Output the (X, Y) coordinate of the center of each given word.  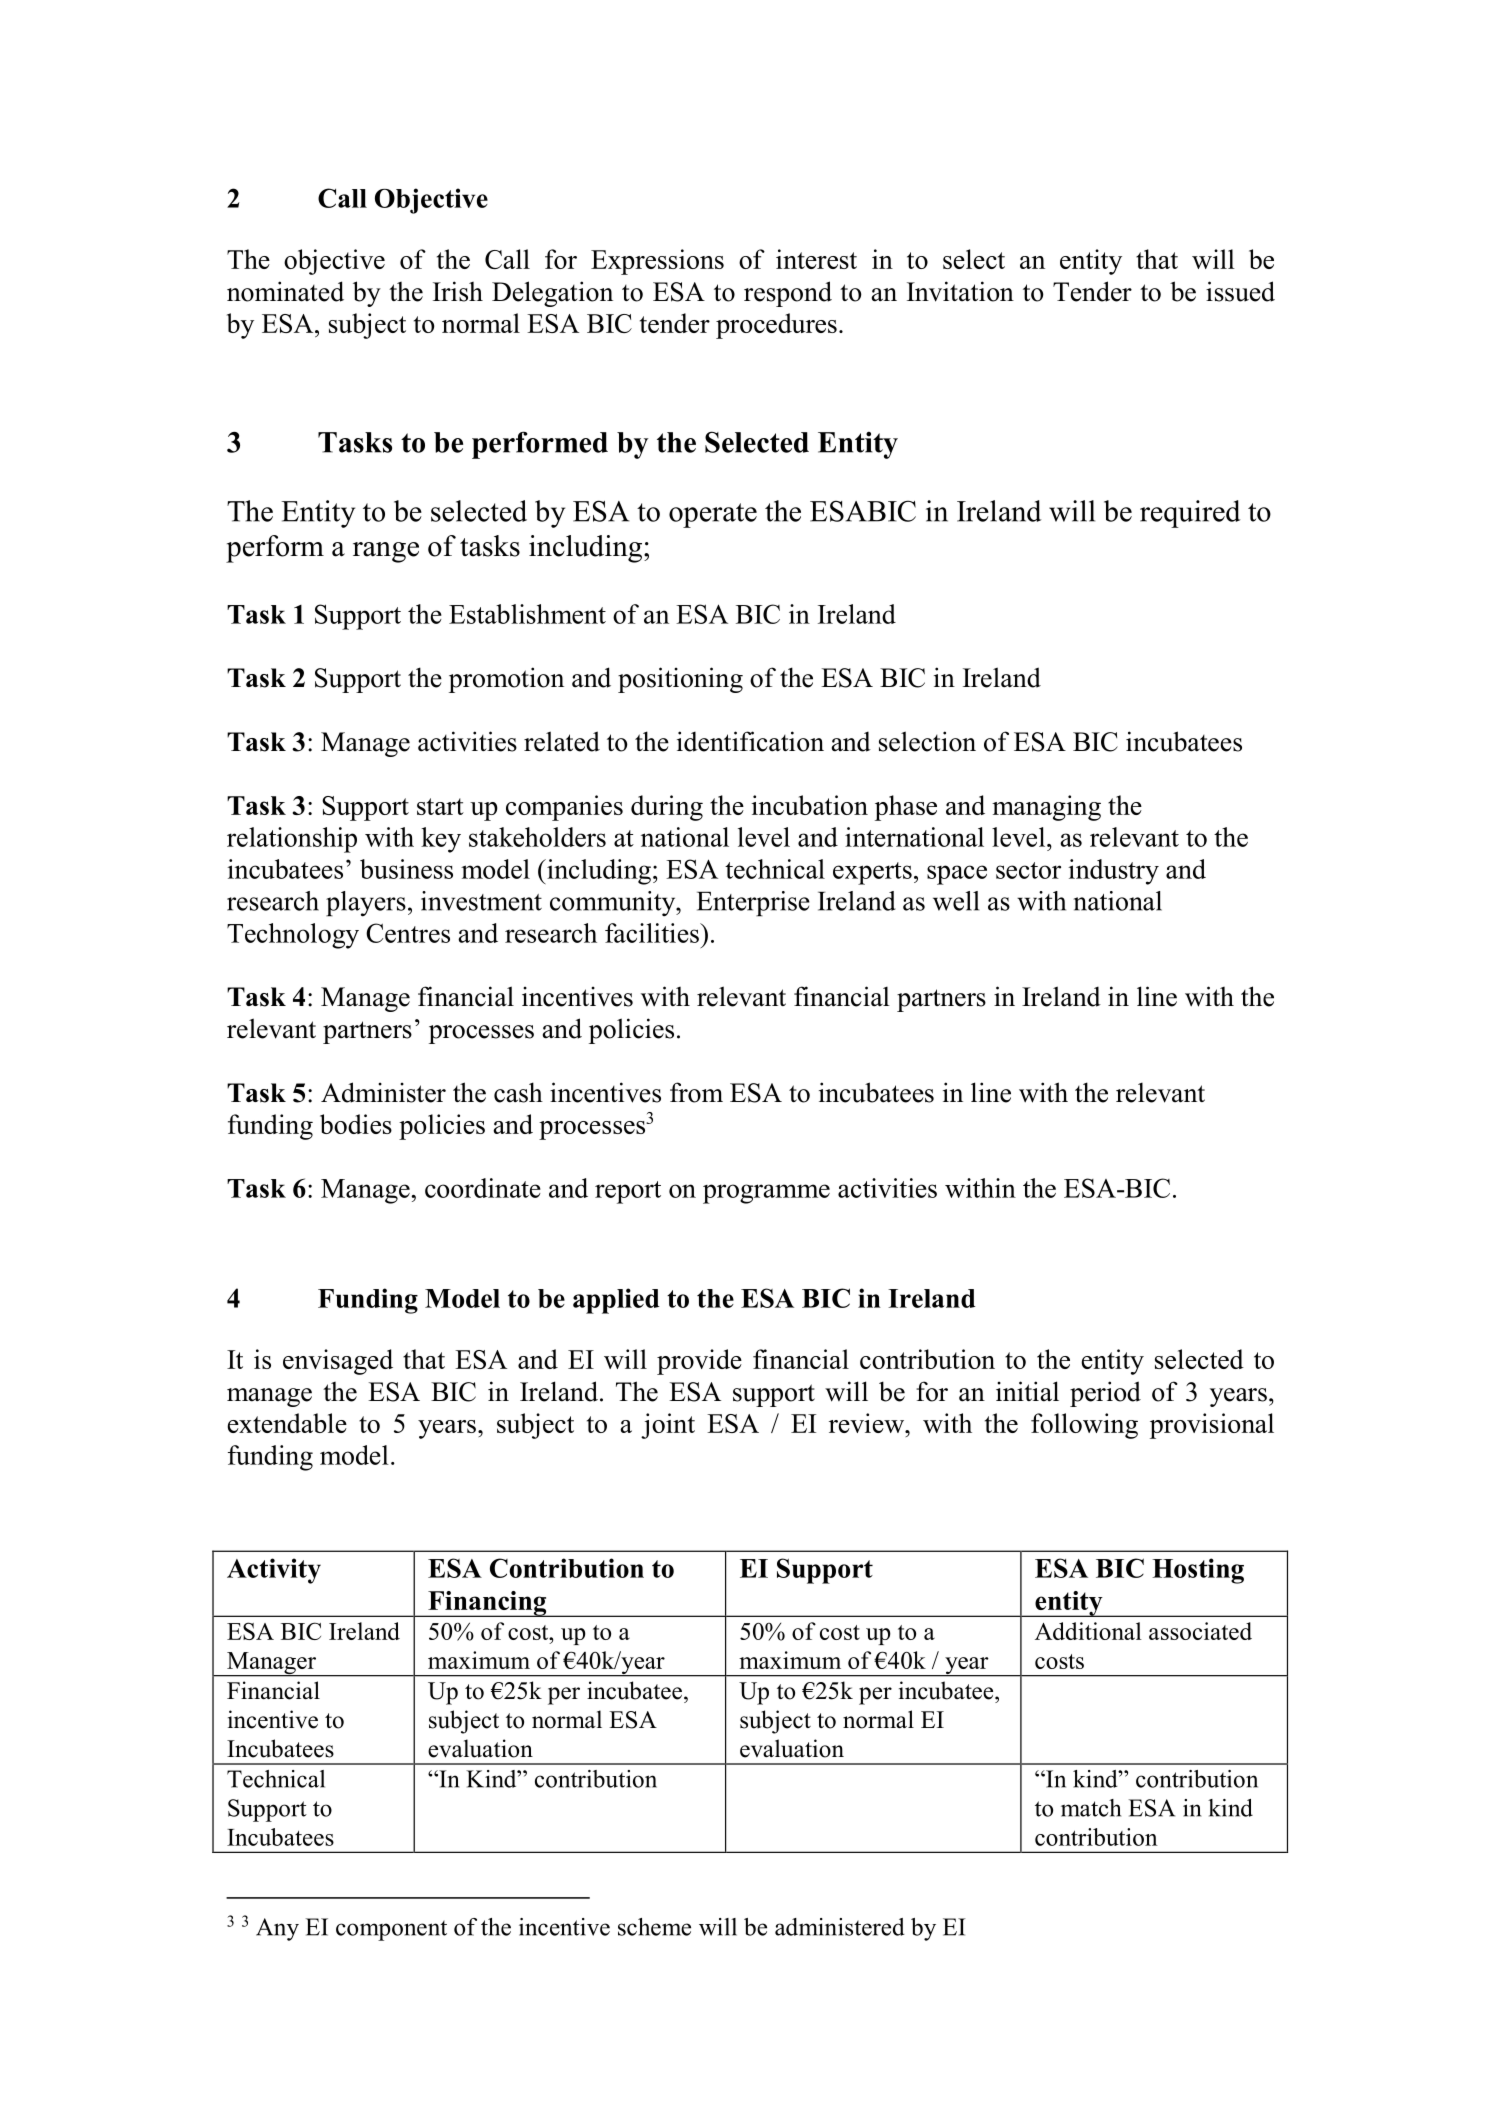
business (406, 869)
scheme (654, 1927)
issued (1240, 291)
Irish (458, 291)
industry (1113, 872)
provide (699, 1362)
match (1091, 1808)
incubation (809, 805)
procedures (776, 326)
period (1105, 1394)
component (391, 1930)
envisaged (338, 1362)
